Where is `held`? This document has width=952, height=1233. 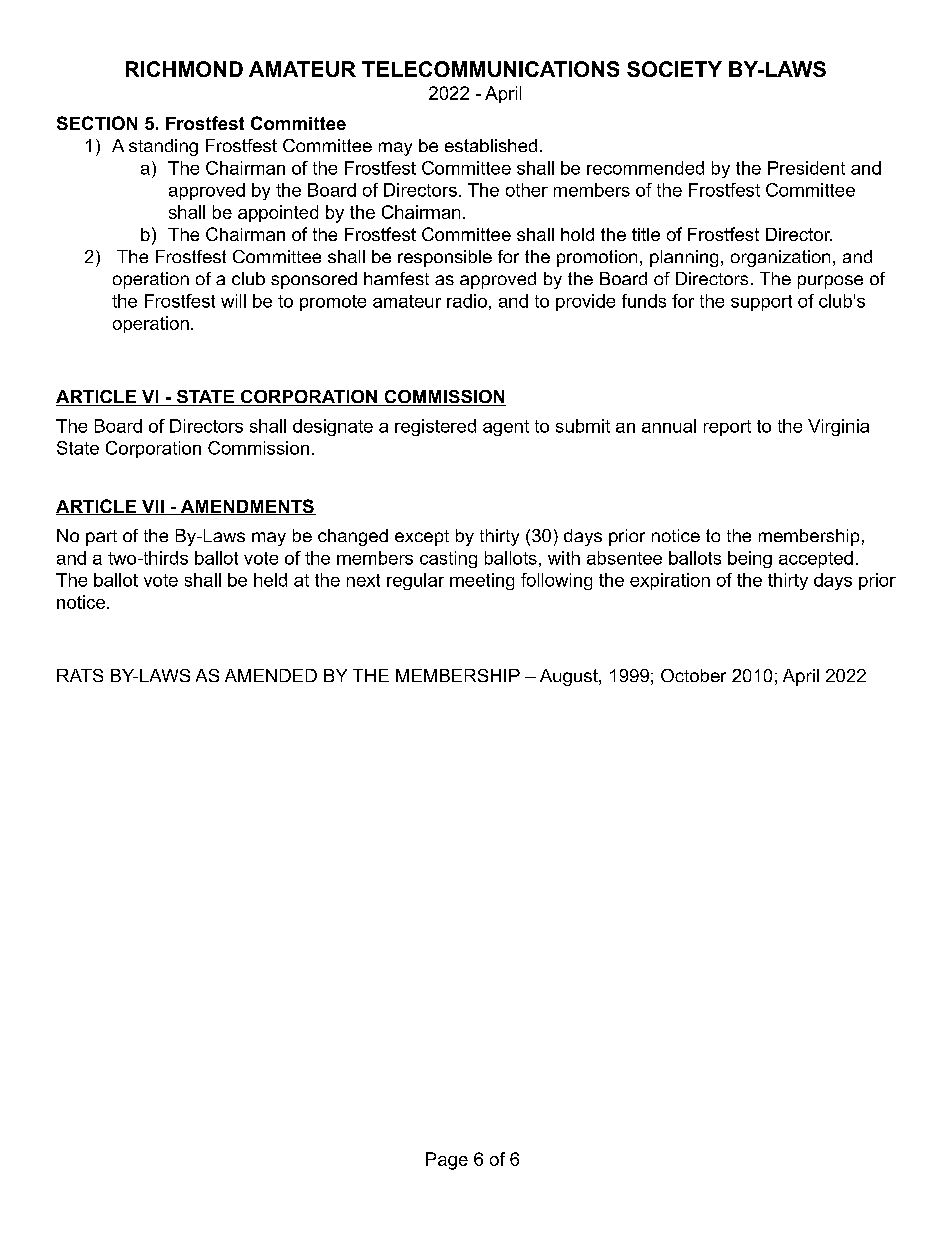 held is located at coordinates (270, 580).
